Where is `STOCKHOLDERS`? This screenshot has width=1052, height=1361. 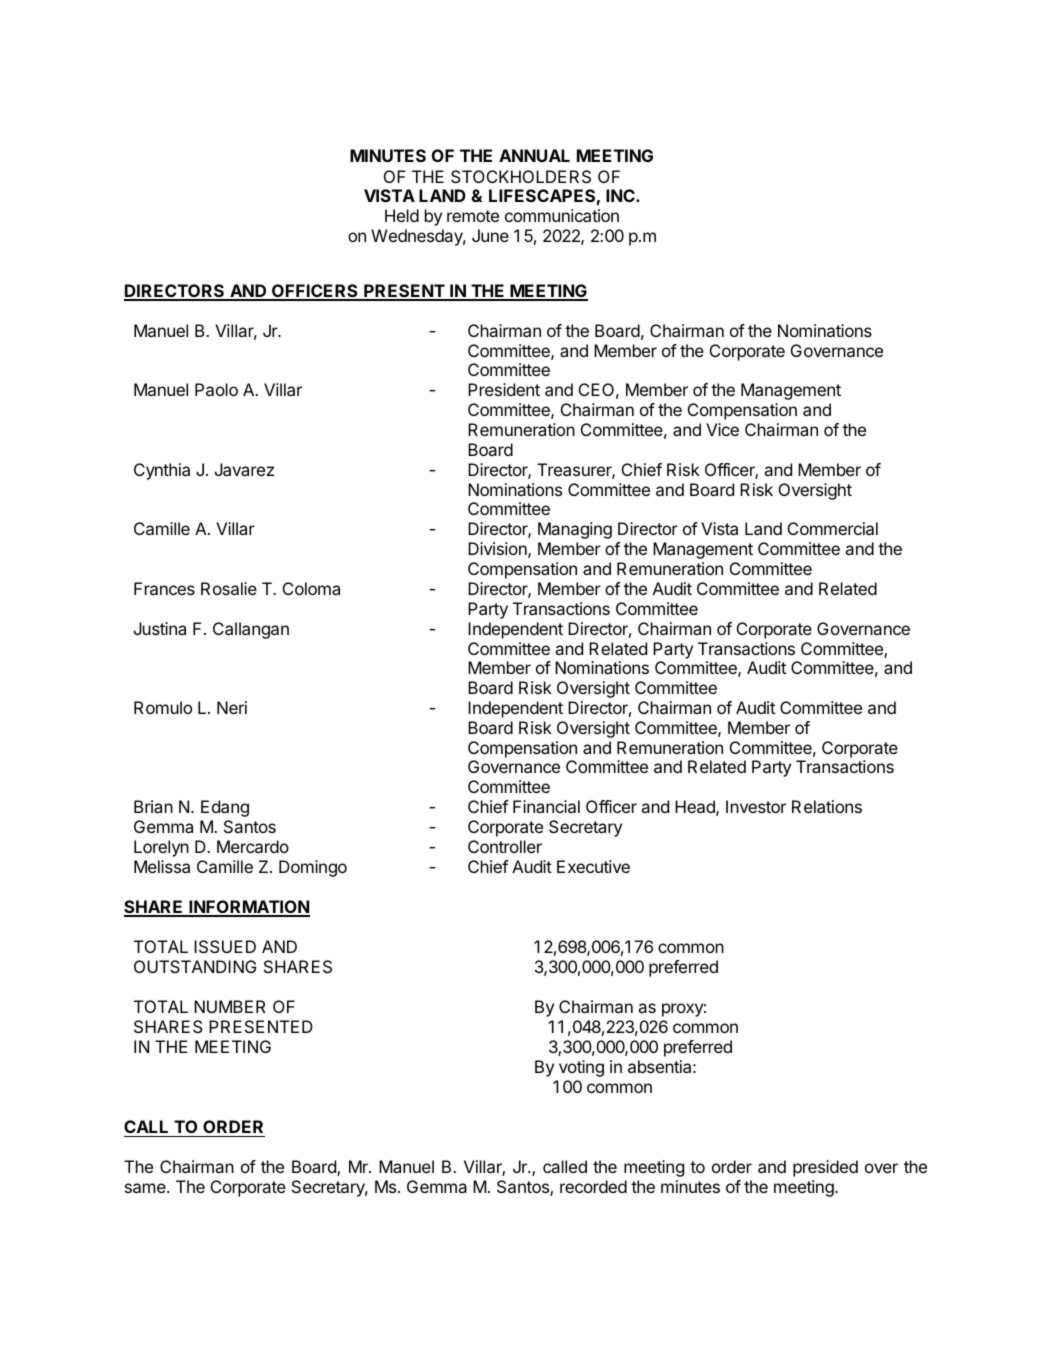 STOCKHOLDERS is located at coordinates (521, 176).
